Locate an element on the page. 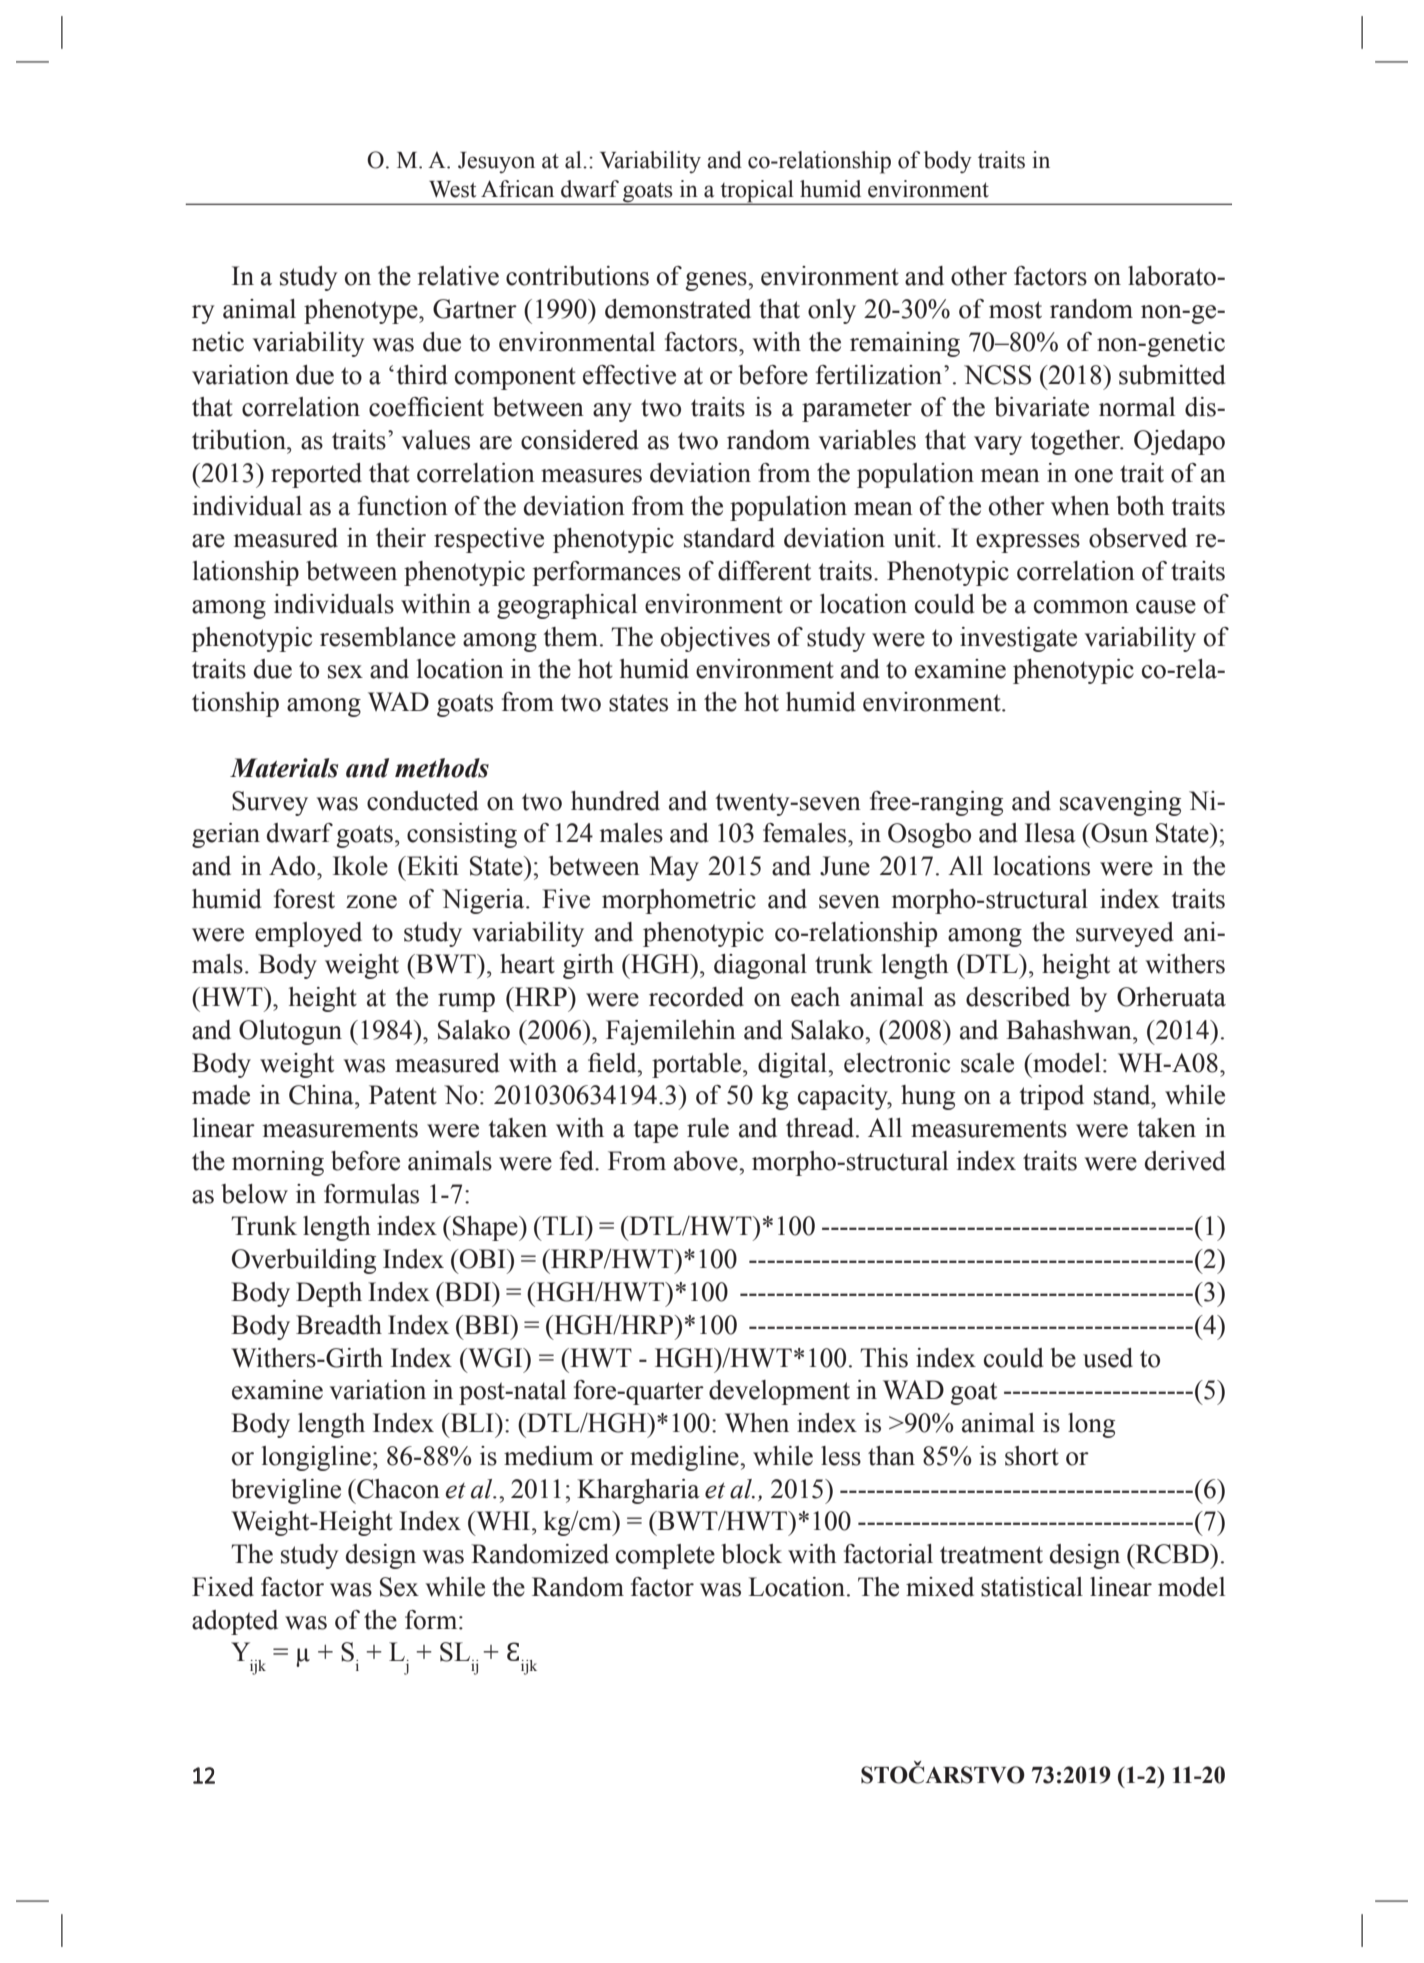 The image size is (1424, 1963). phenotype is located at coordinates (362, 311).
